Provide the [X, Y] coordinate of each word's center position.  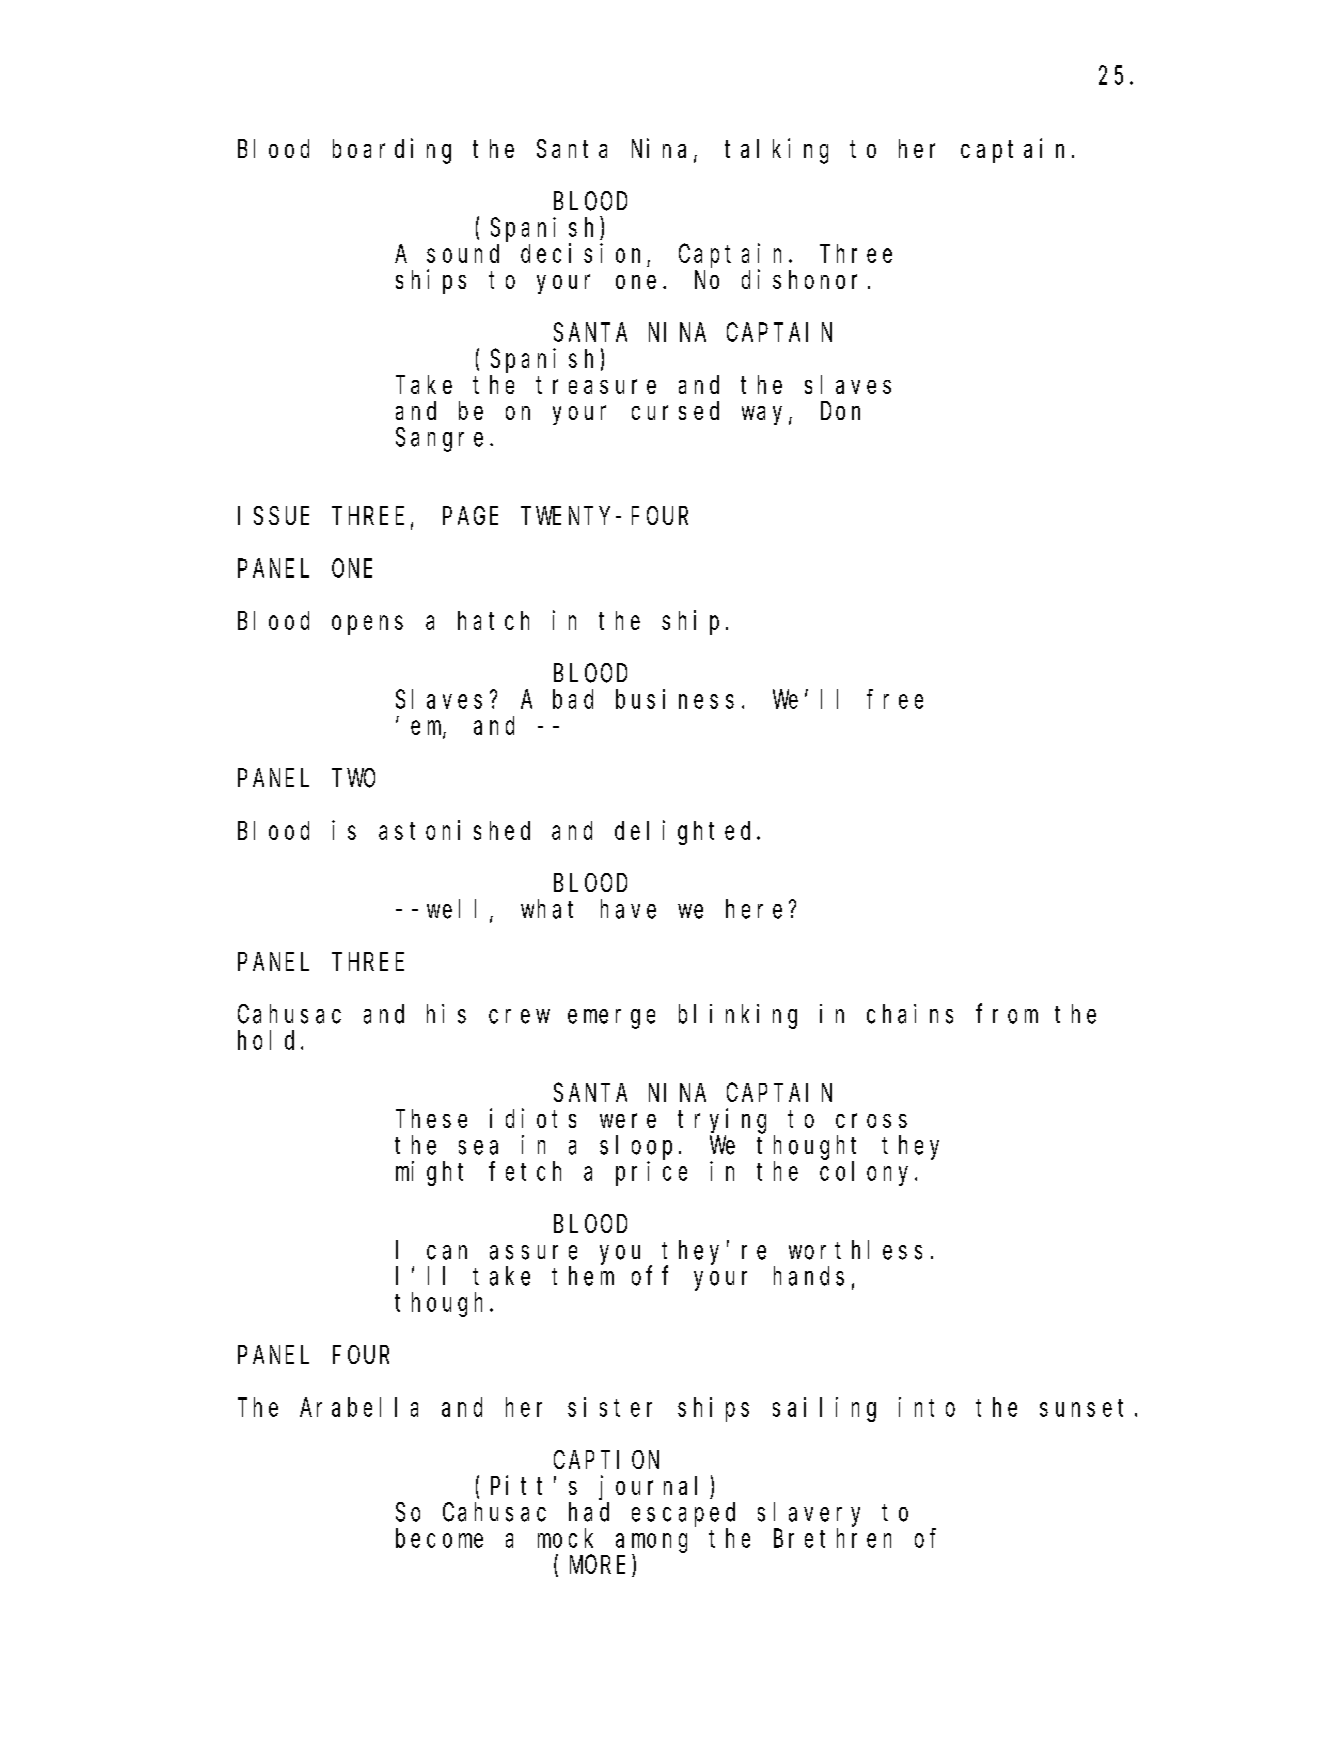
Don [840, 411]
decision [580, 253]
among [651, 1543]
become [439, 1538]
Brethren [832, 1538]
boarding [392, 151]
